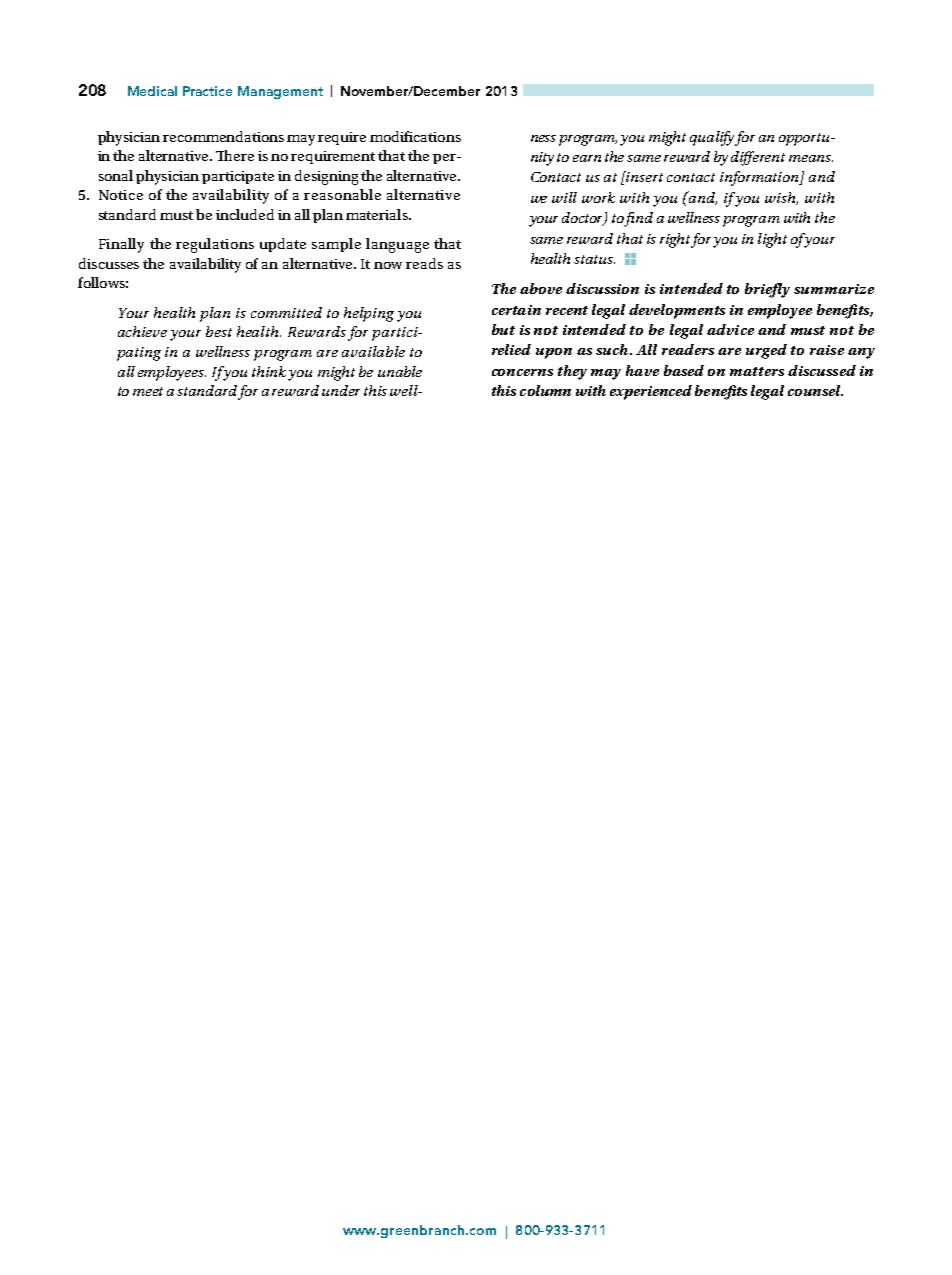 This screenshot has width=952, height=1275. Describe the element at coordinates (415, 136) in the screenshot. I see `modifications` at that location.
